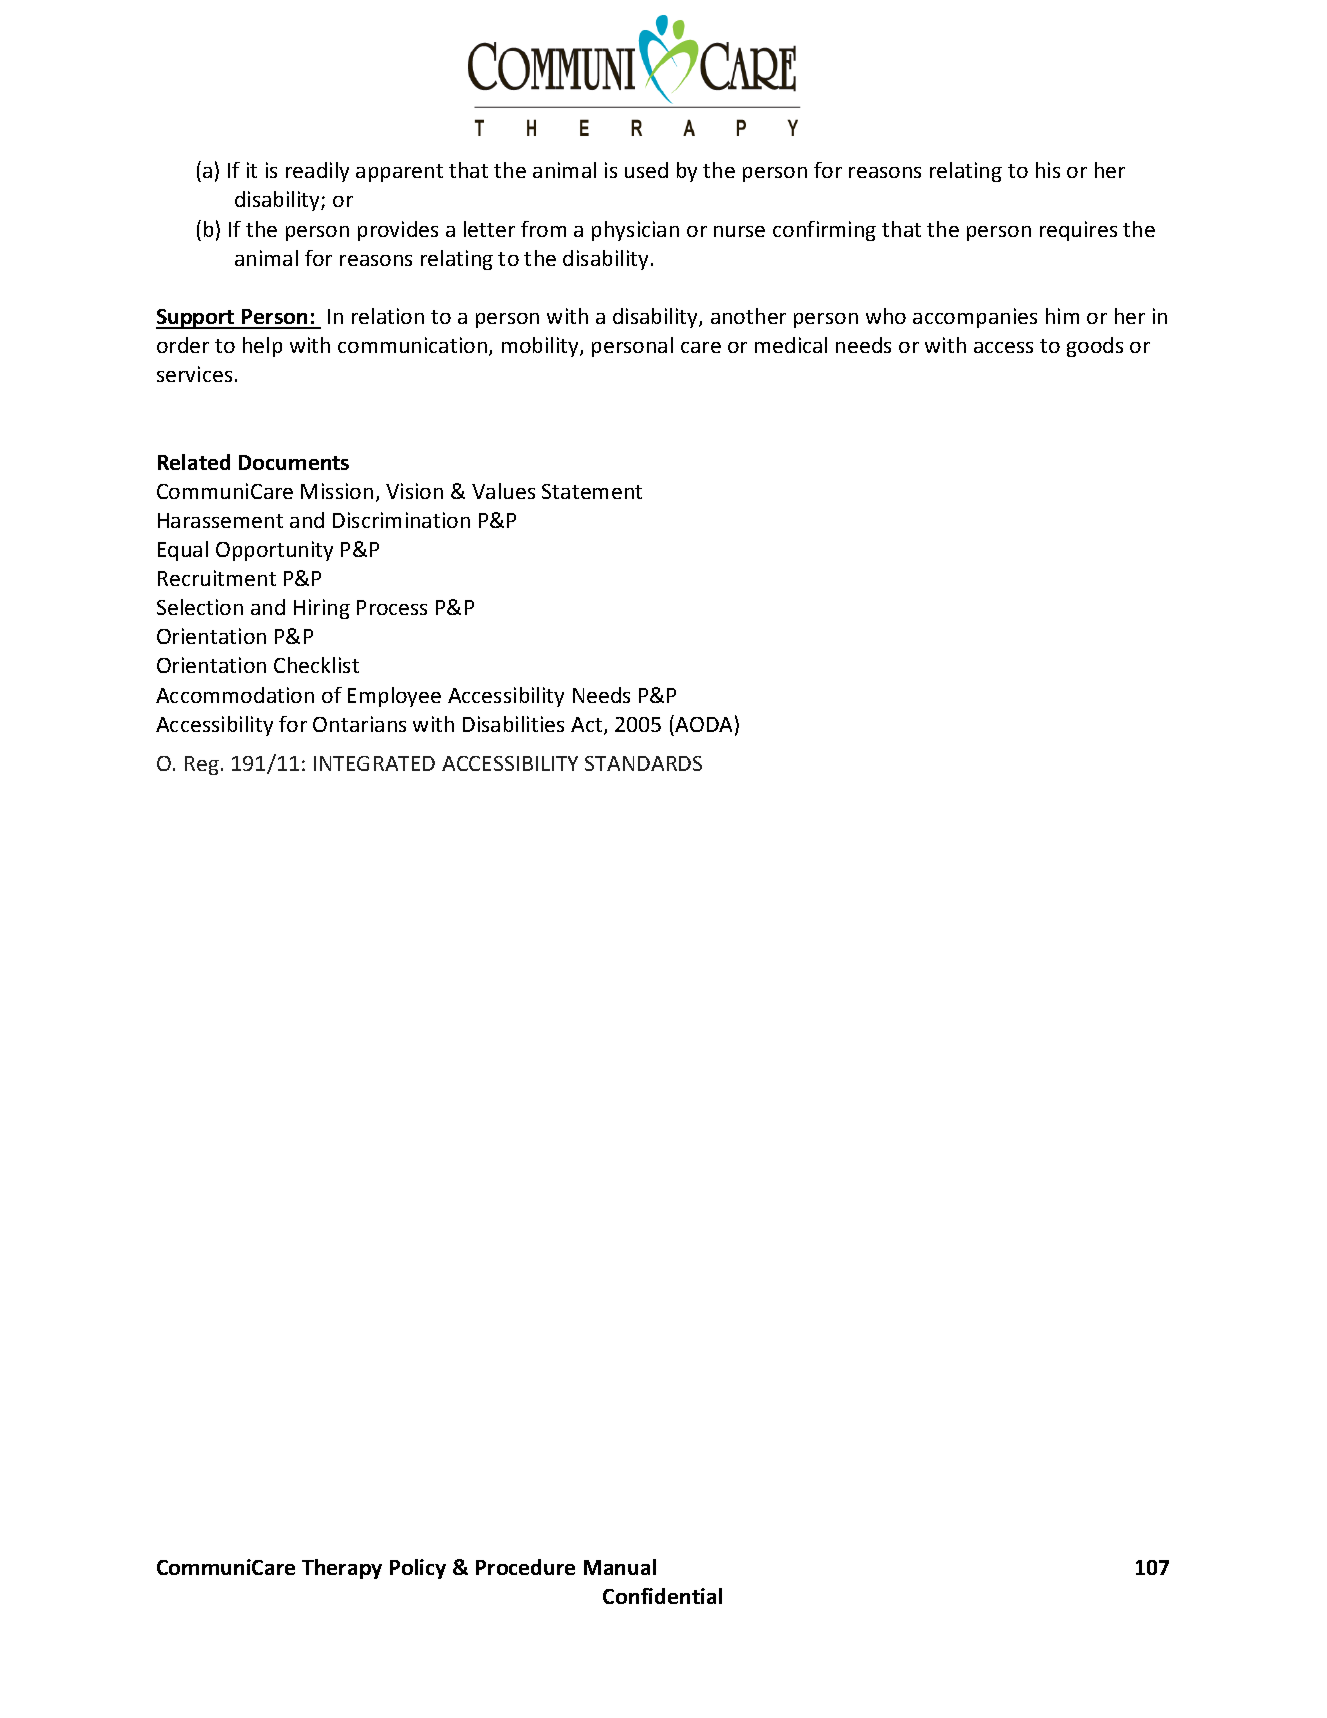  Describe the element at coordinates (316, 665) in the image. I see `Checklist` at that location.
